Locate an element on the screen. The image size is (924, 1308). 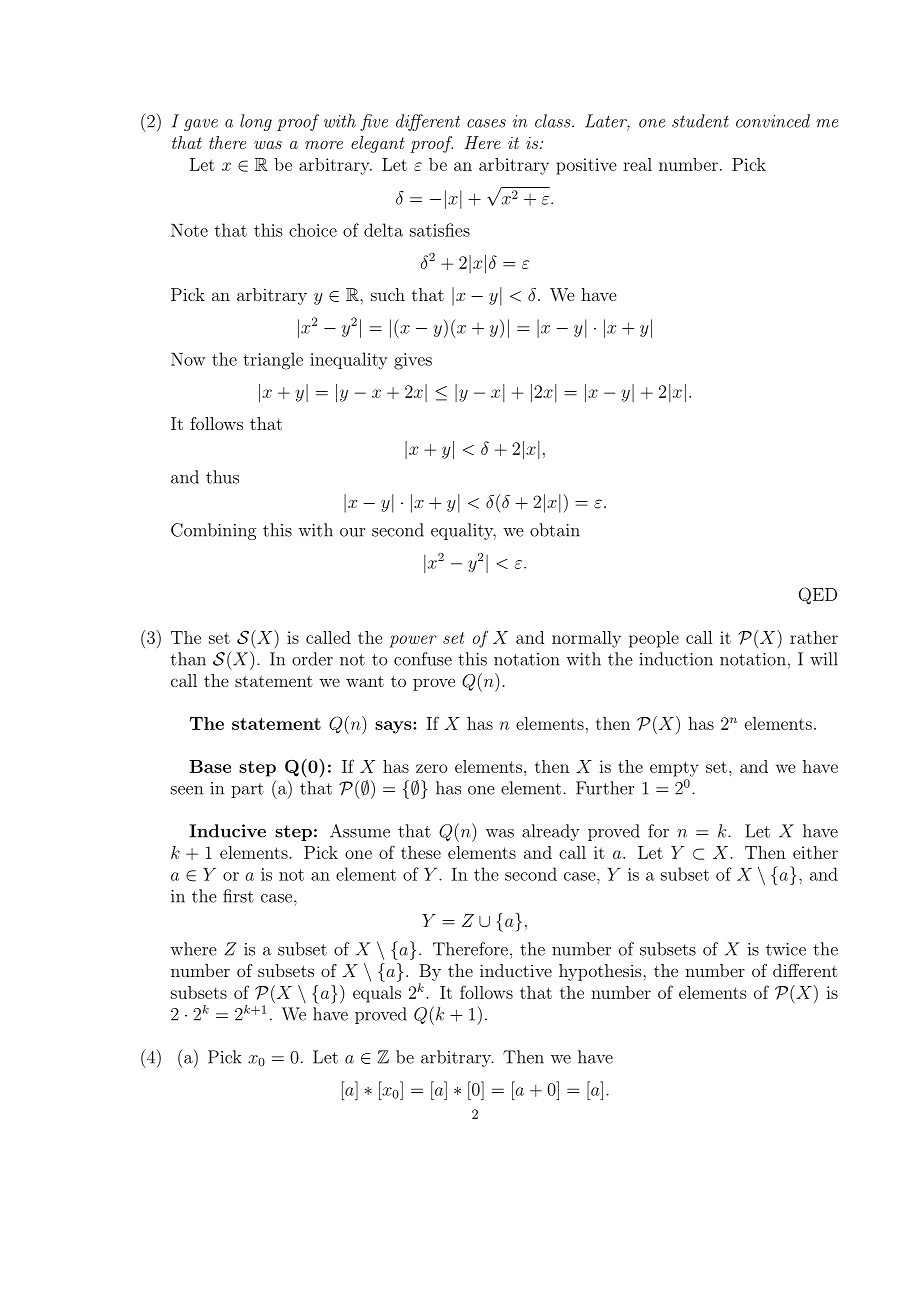
obtain is located at coordinates (555, 530).
